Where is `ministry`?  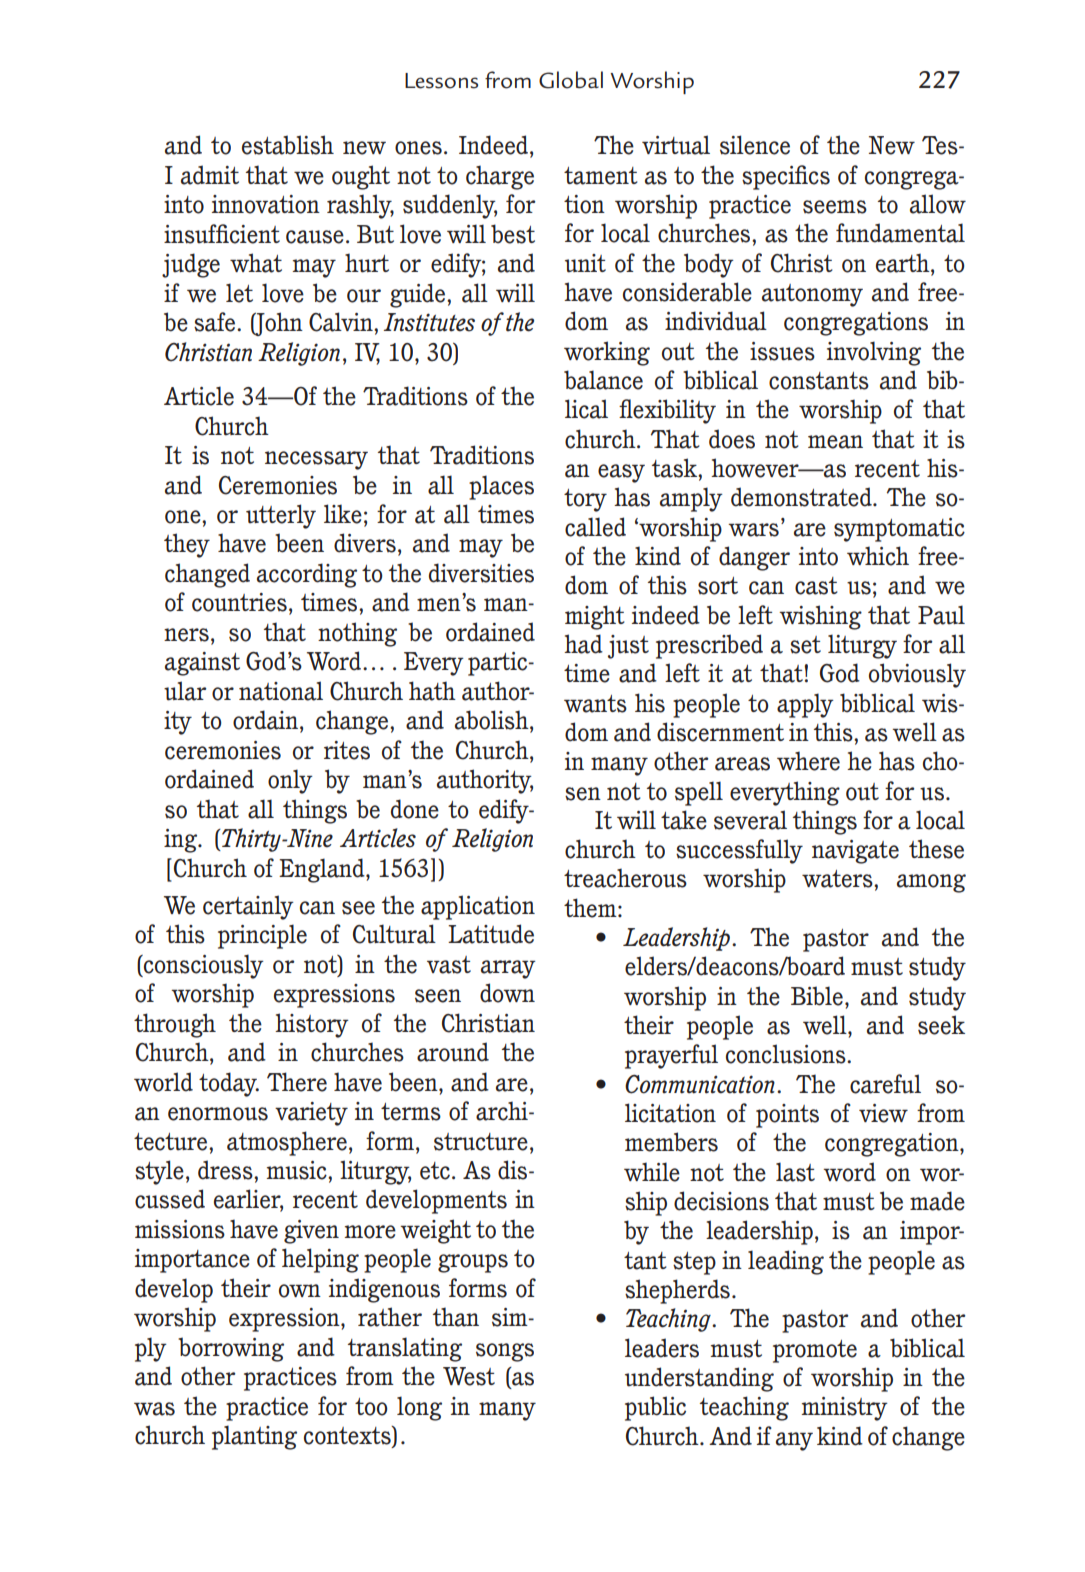
ministry is located at coordinates (844, 1409).
